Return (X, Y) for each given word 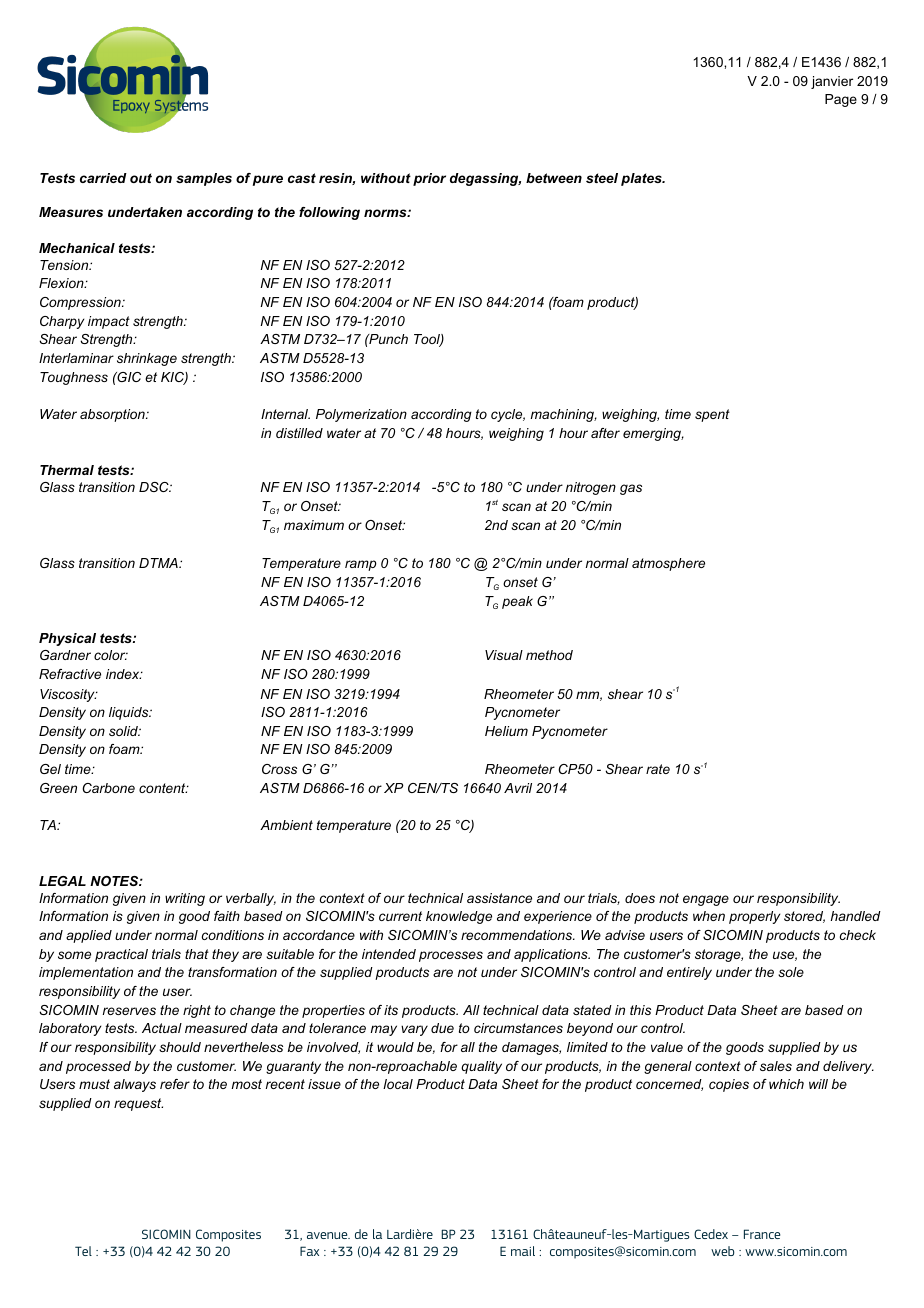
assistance (499, 898)
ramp (361, 565)
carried (103, 178)
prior (429, 179)
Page (841, 100)
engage (706, 900)
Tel (83, 1251)
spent (712, 415)
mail (523, 1251)
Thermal (67, 470)
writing (185, 899)
